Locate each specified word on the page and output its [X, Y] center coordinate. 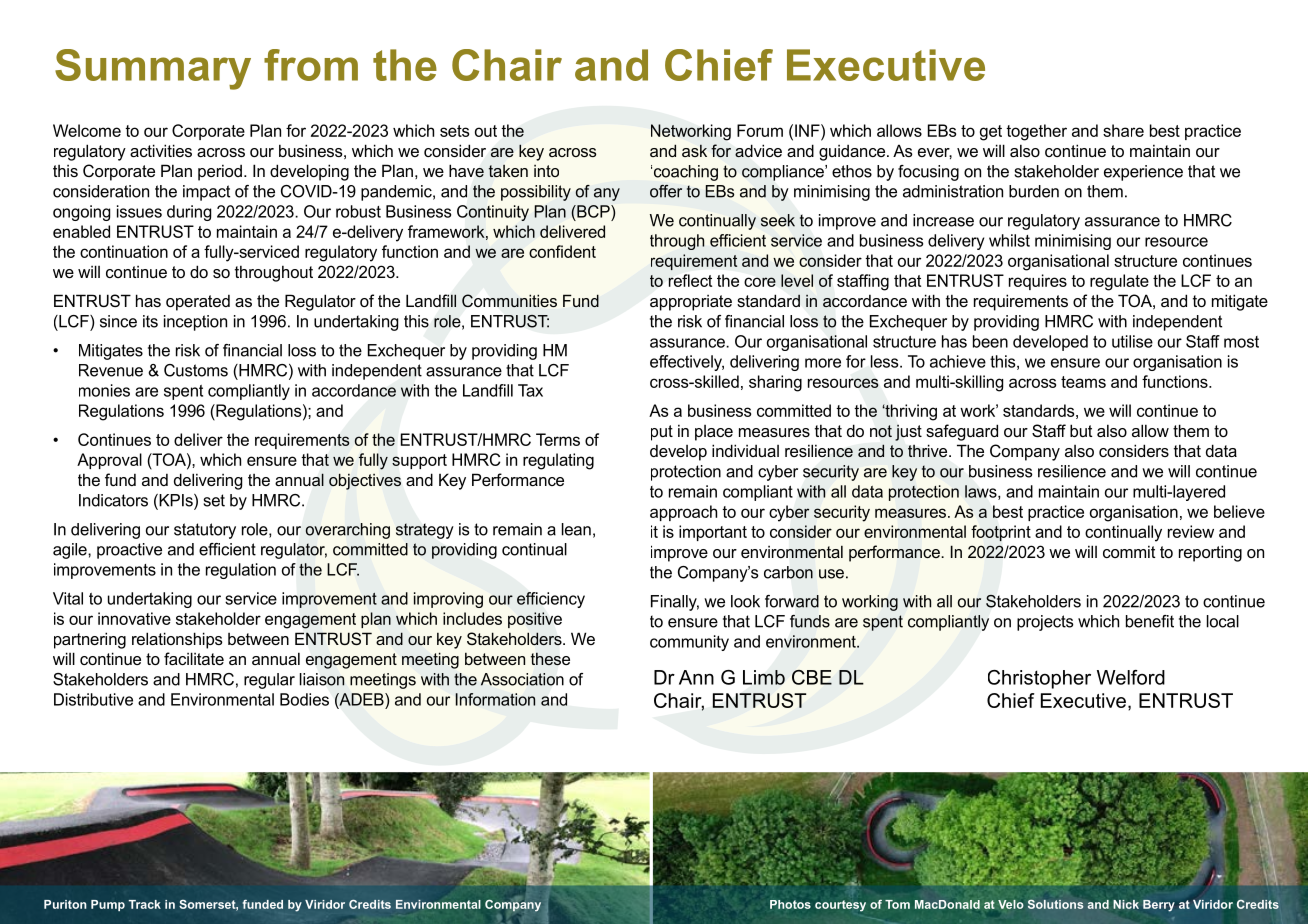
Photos [790, 904]
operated [198, 303]
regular [269, 681]
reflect [690, 280]
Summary [153, 69]
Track [144, 904]
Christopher [1039, 679]
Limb [764, 677]
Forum [760, 130]
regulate [1119, 282]
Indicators [113, 500]
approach [683, 513]
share [1123, 130]
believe [1239, 511]
